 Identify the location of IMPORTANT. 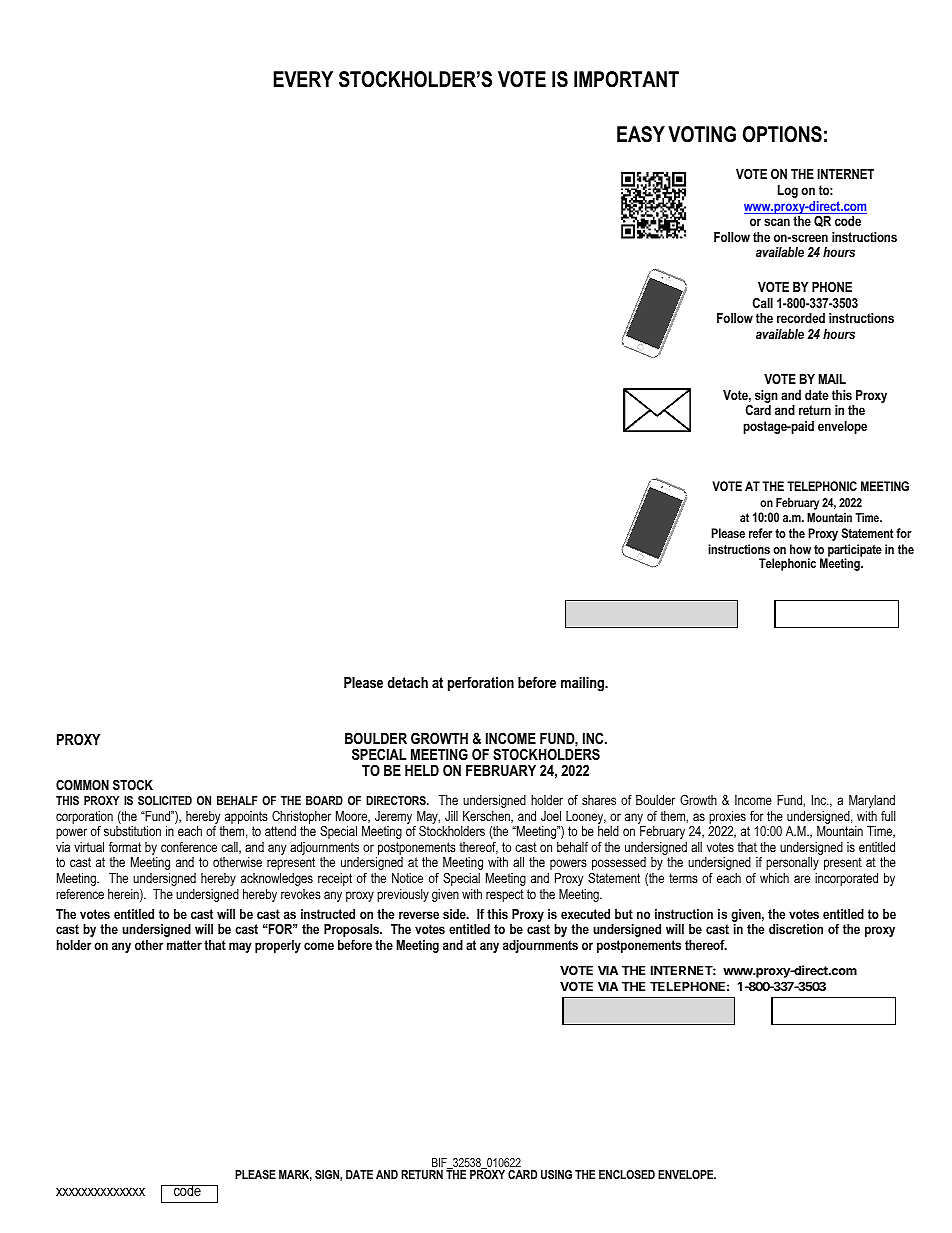
(626, 79).
